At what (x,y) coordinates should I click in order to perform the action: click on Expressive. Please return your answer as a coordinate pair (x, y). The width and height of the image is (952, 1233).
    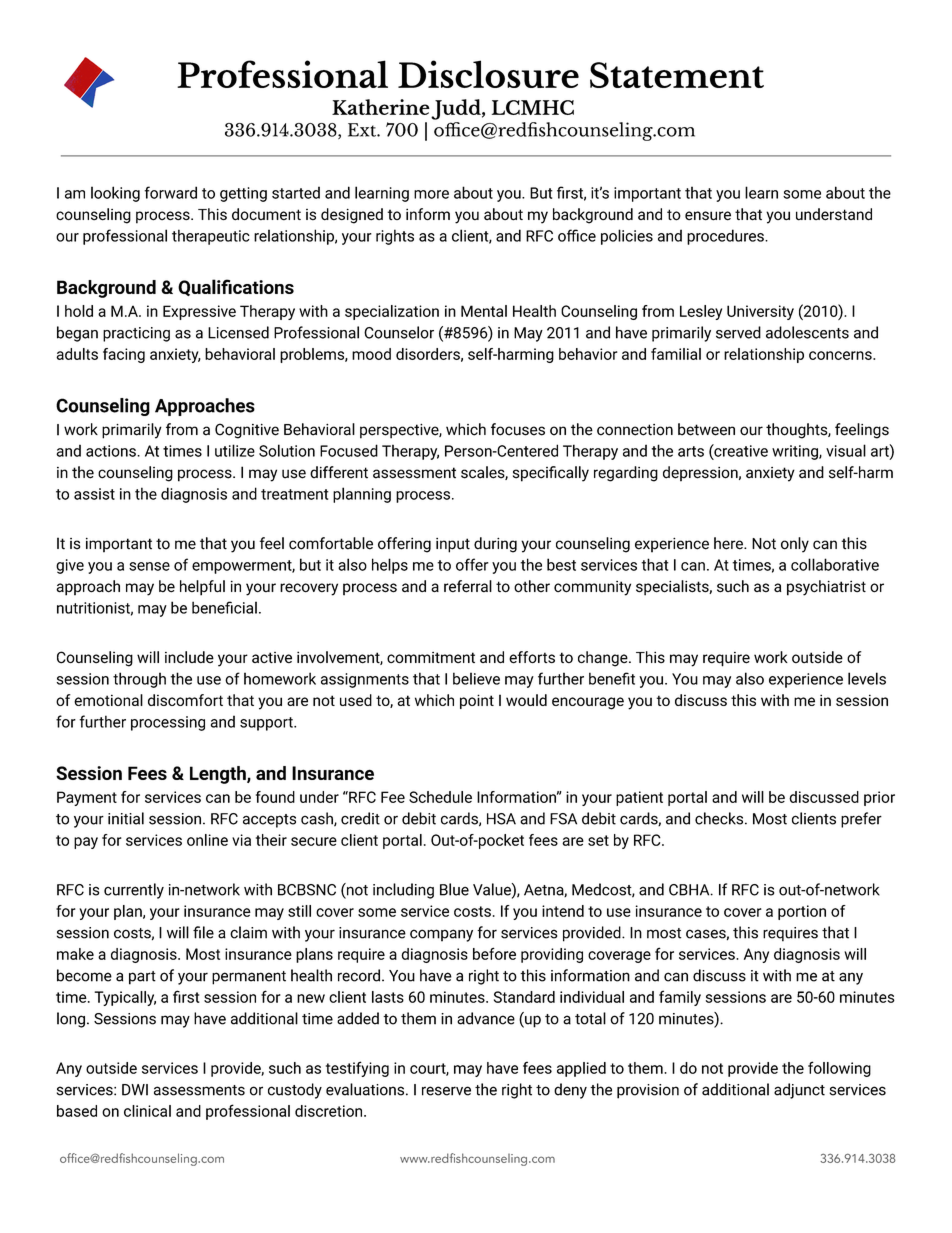
    Looking at the image, I should click on (199, 312).
